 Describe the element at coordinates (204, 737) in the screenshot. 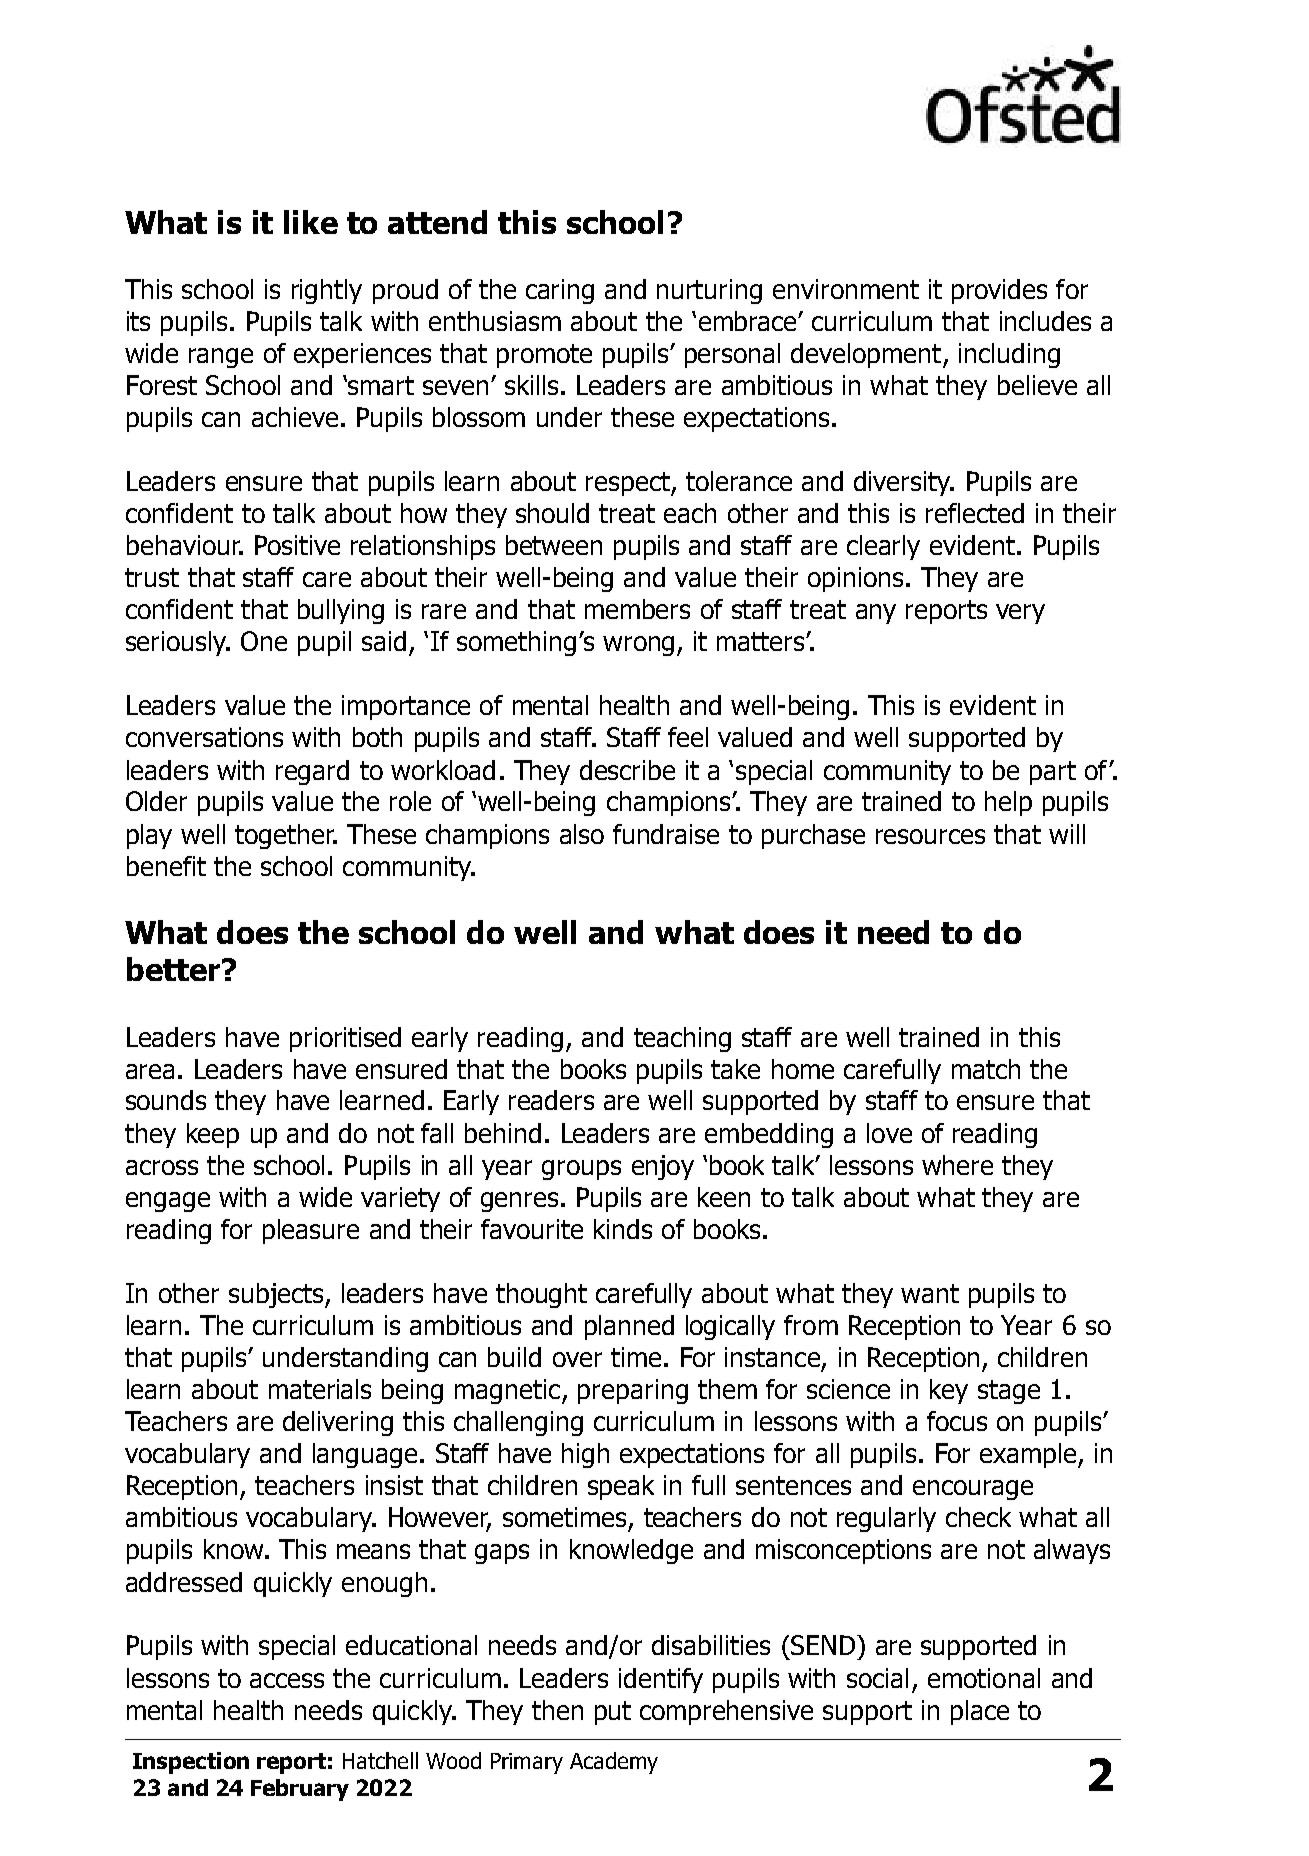

I see `conversations` at that location.
